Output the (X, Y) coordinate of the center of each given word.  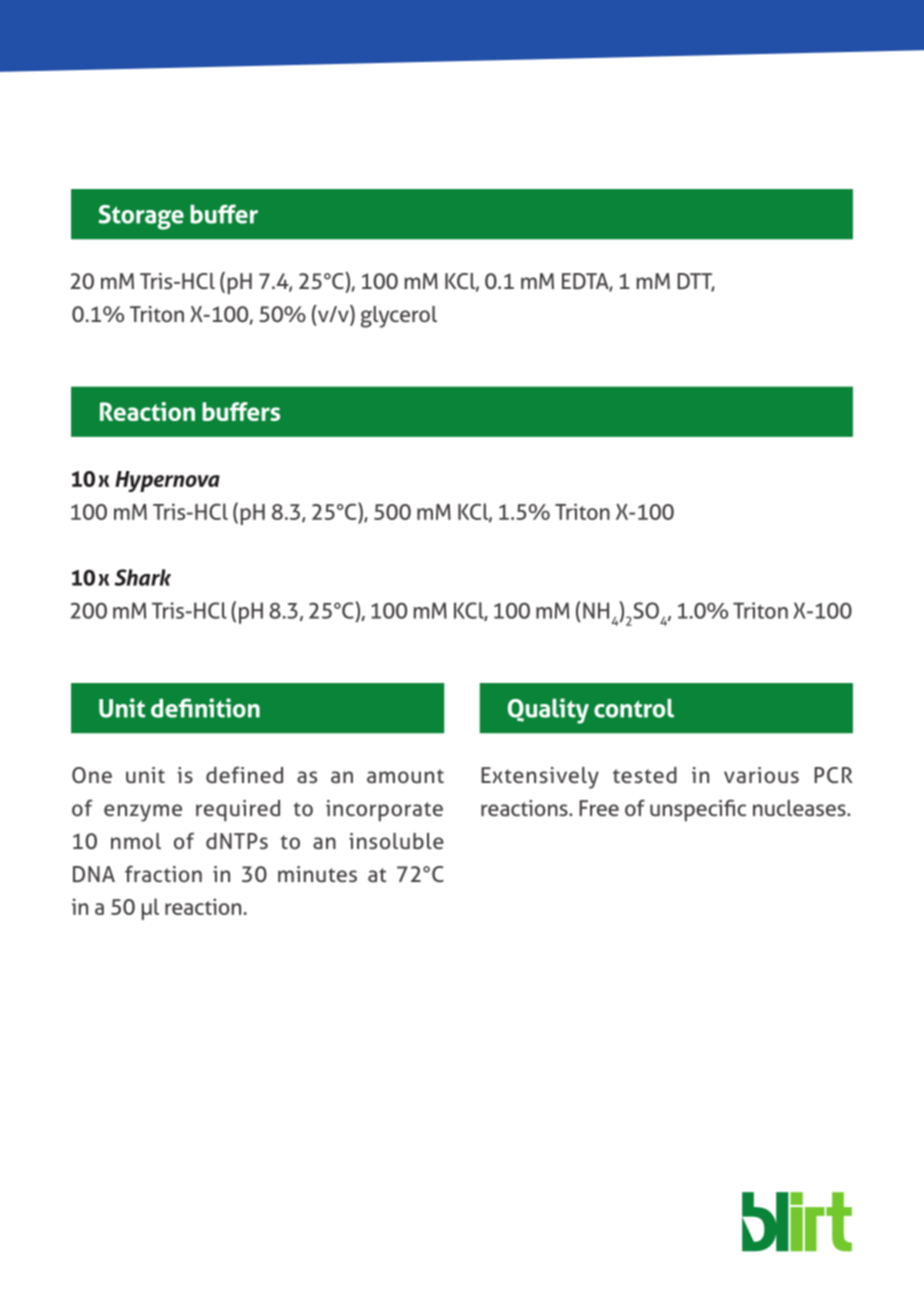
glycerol (399, 317)
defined (244, 775)
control (634, 708)
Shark (142, 577)
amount (405, 776)
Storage (141, 217)
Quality (548, 711)
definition (205, 708)
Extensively (540, 778)
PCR (833, 775)
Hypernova (167, 481)
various (761, 775)
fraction (163, 873)
